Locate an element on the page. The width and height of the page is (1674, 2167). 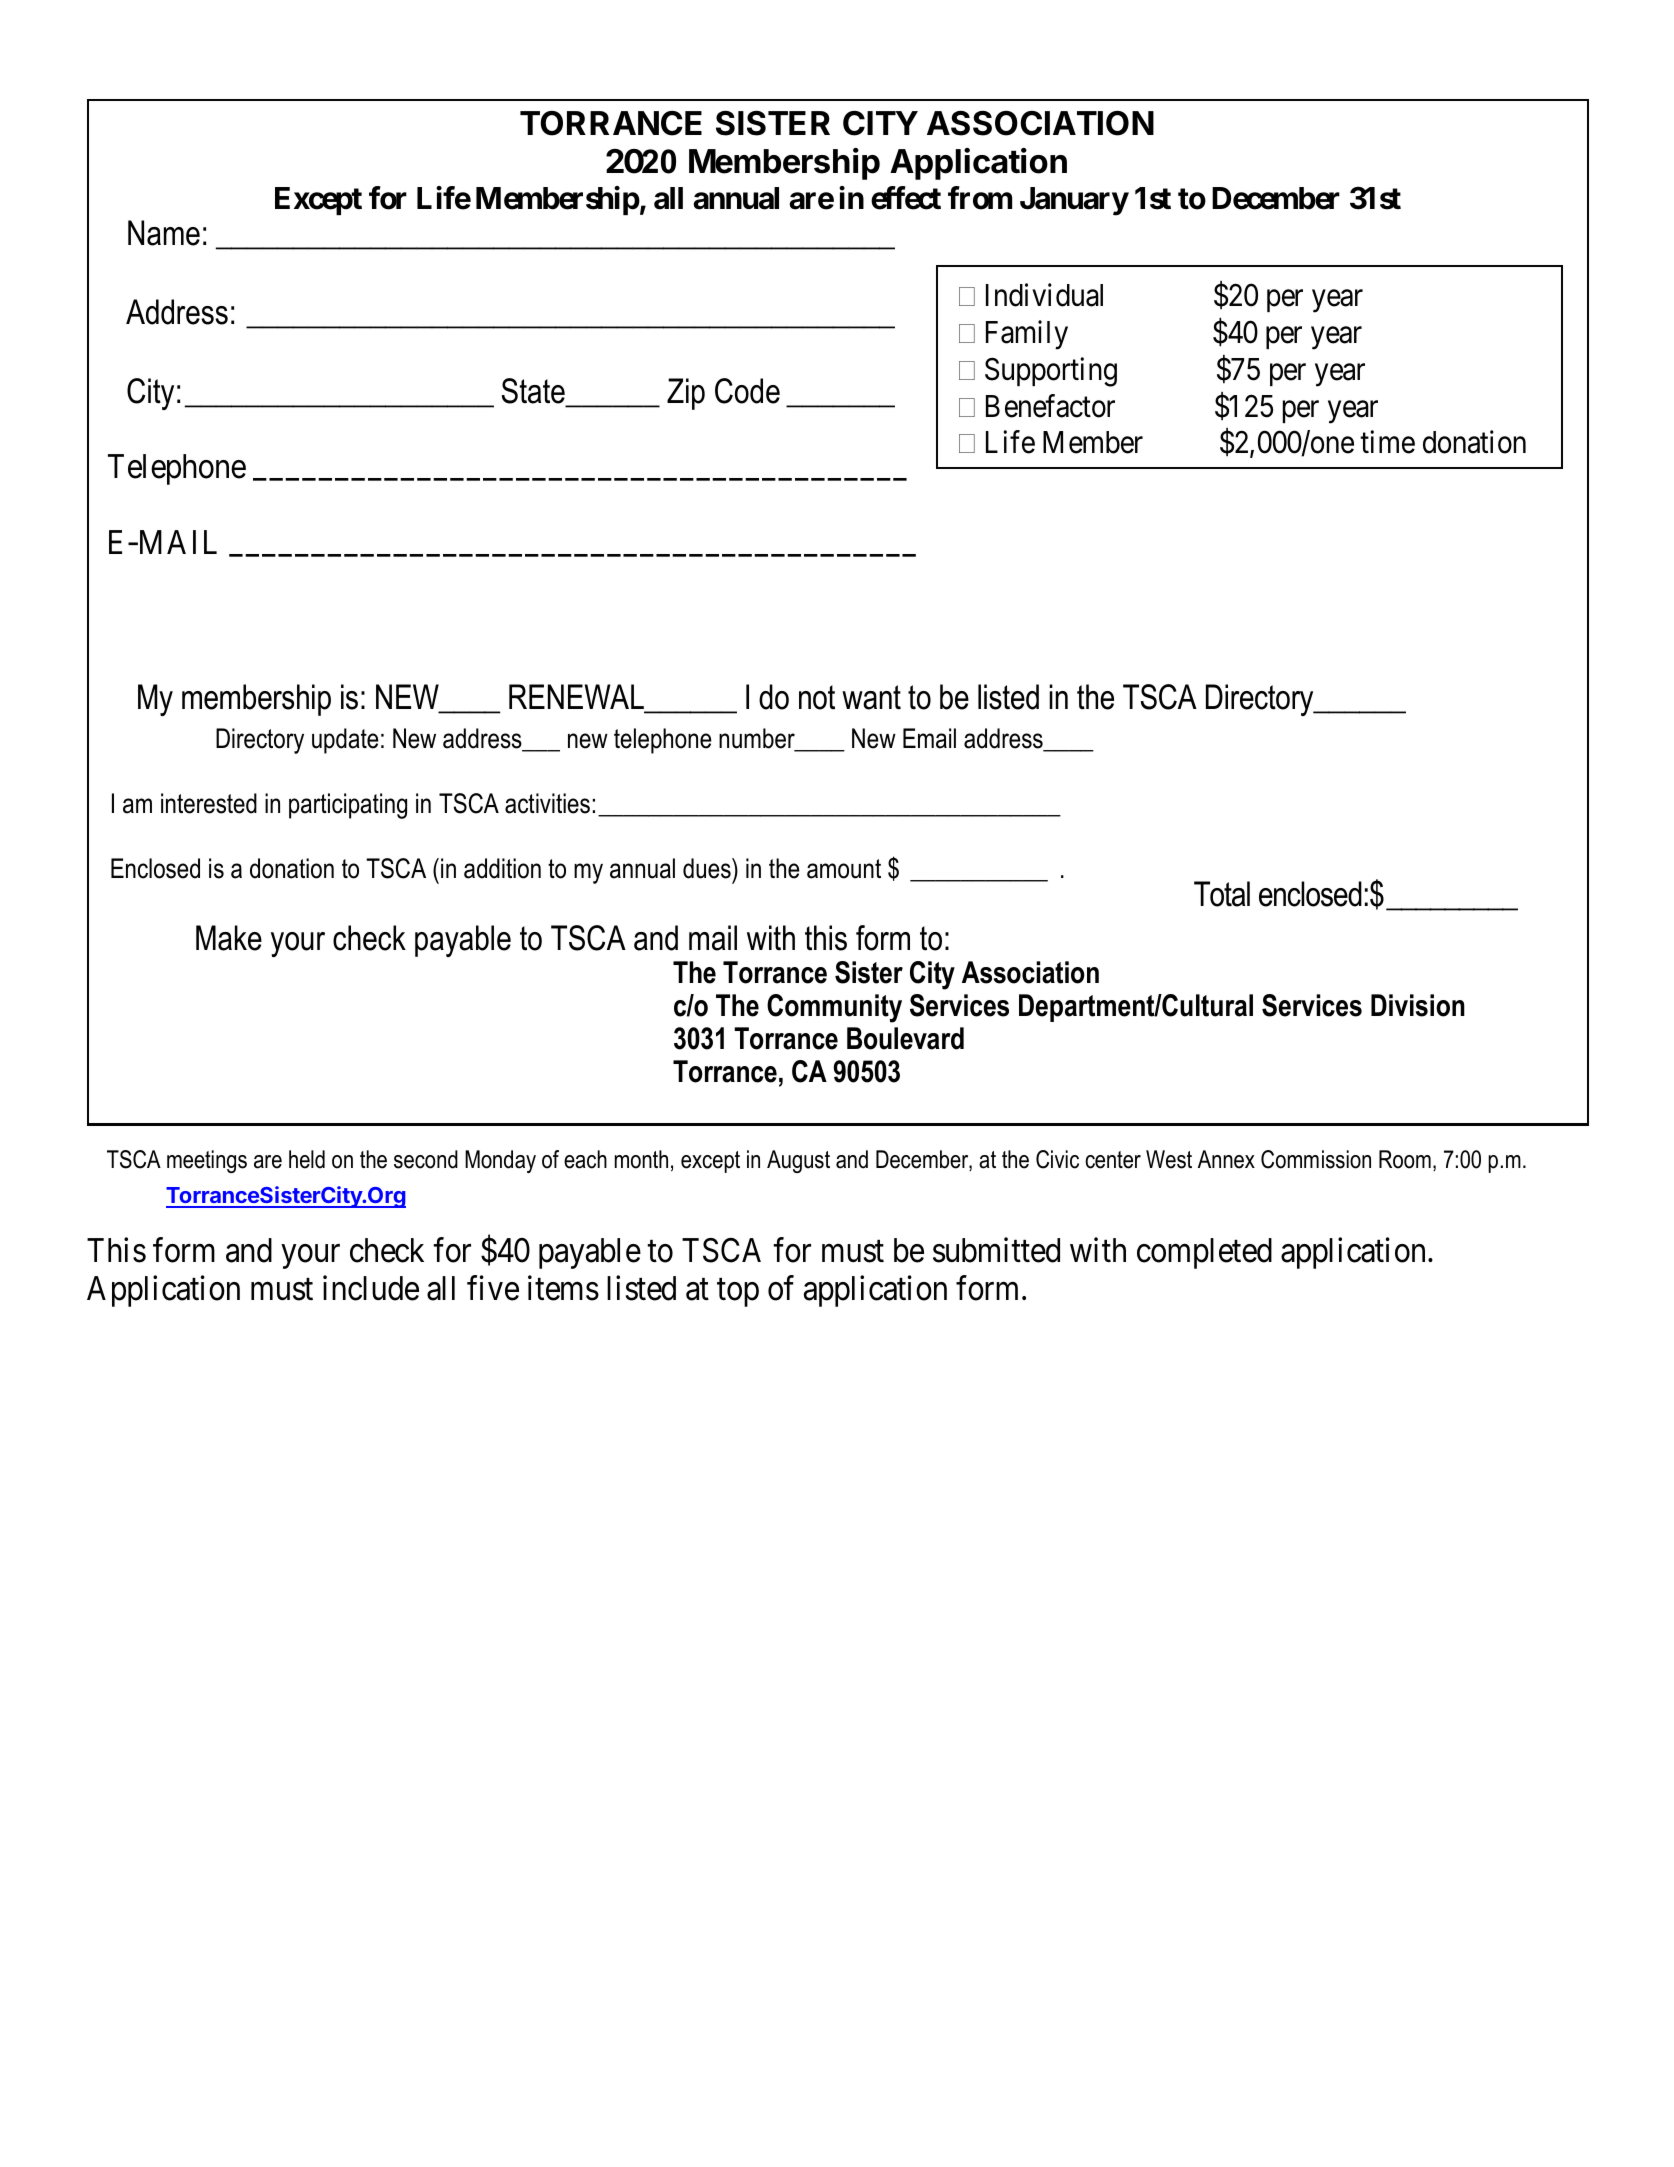
update is located at coordinates (345, 741).
